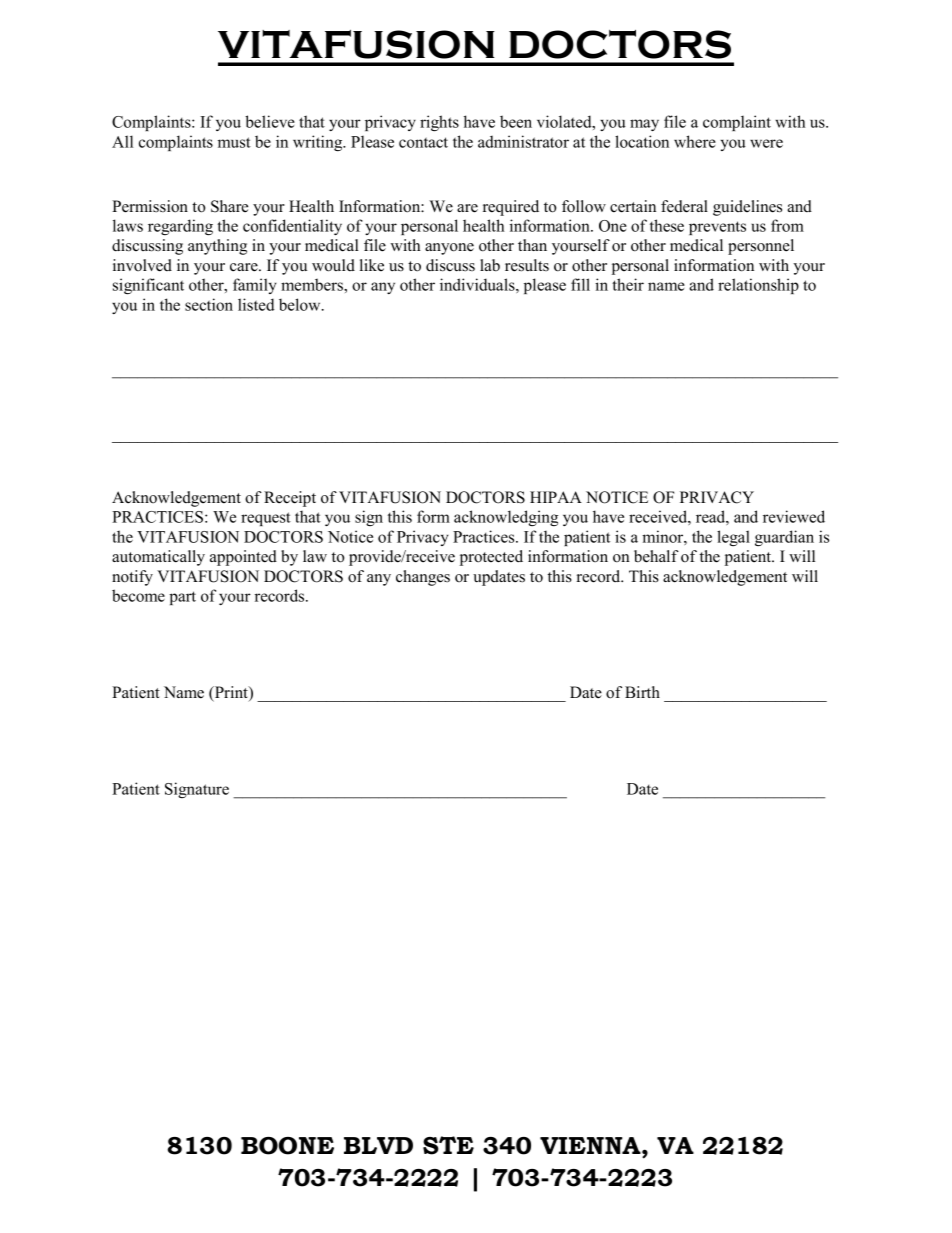 This screenshot has width=952, height=1233. What do you see at coordinates (378, 1145) in the screenshot?
I see `BLVD` at bounding box center [378, 1145].
